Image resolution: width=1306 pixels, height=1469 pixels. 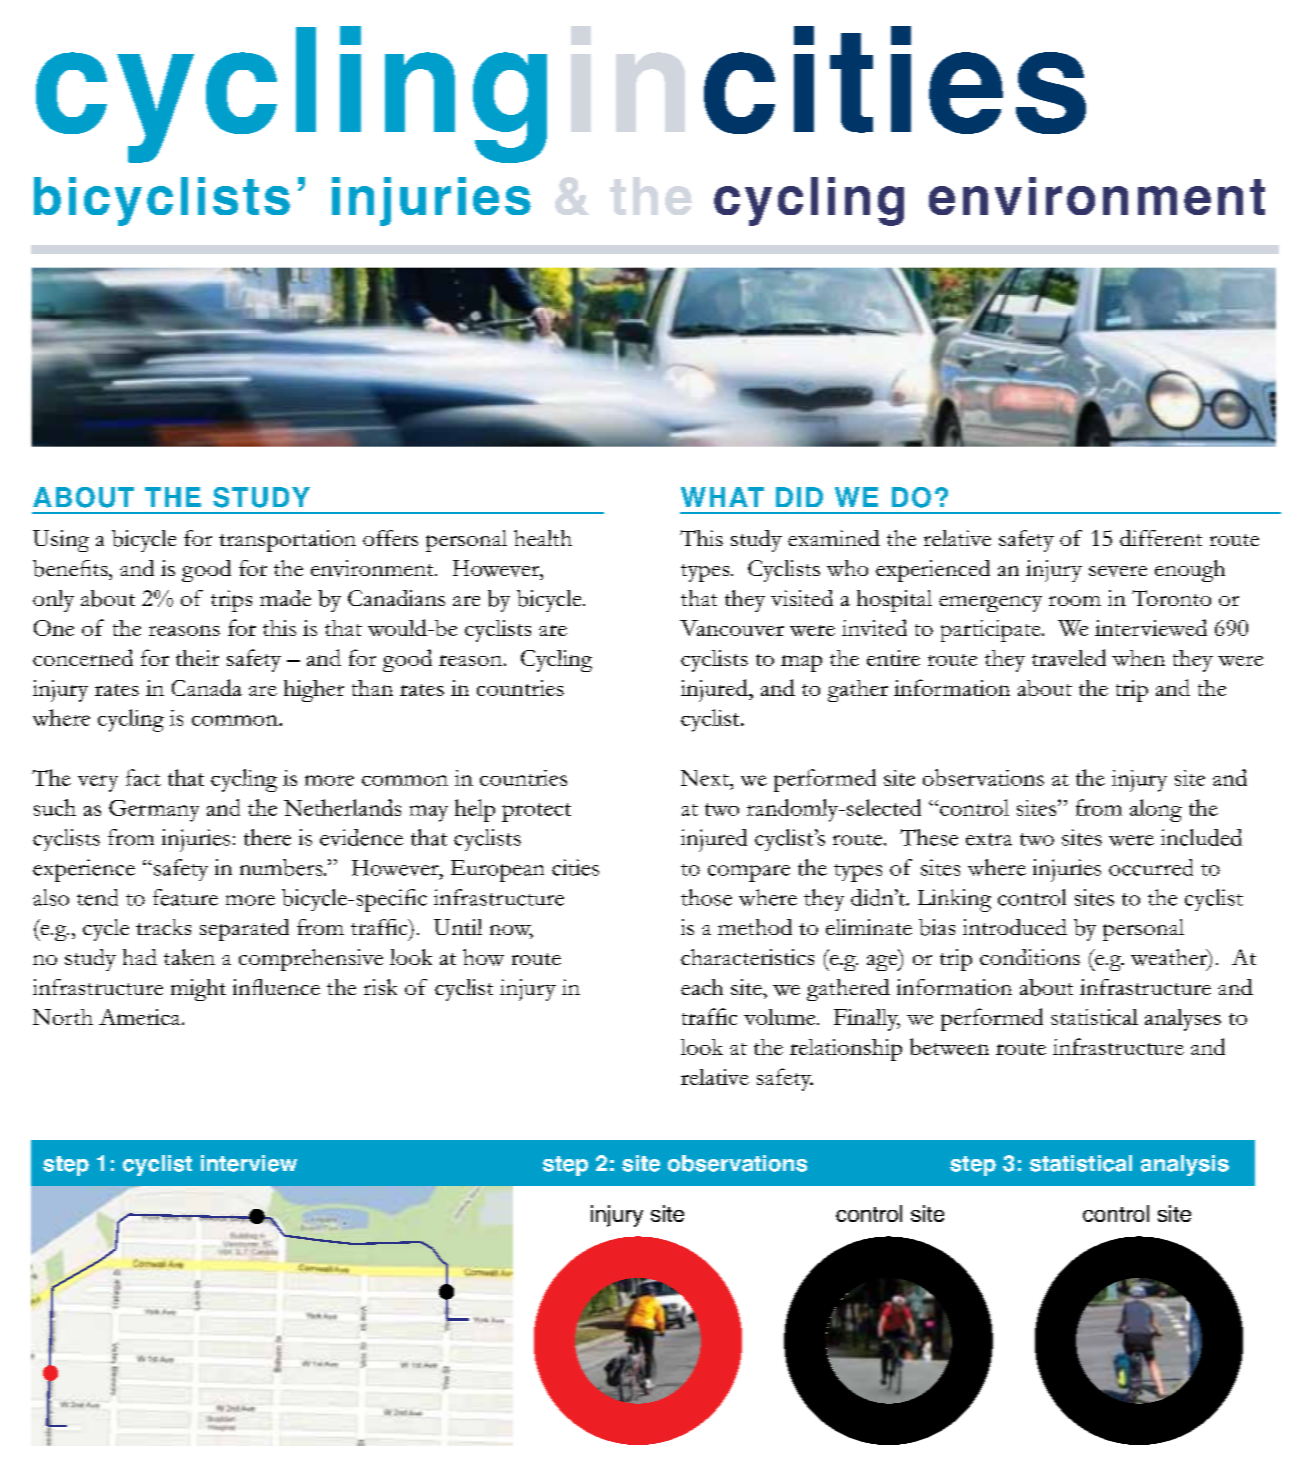 I want to click on transportation, so click(x=287, y=541).
